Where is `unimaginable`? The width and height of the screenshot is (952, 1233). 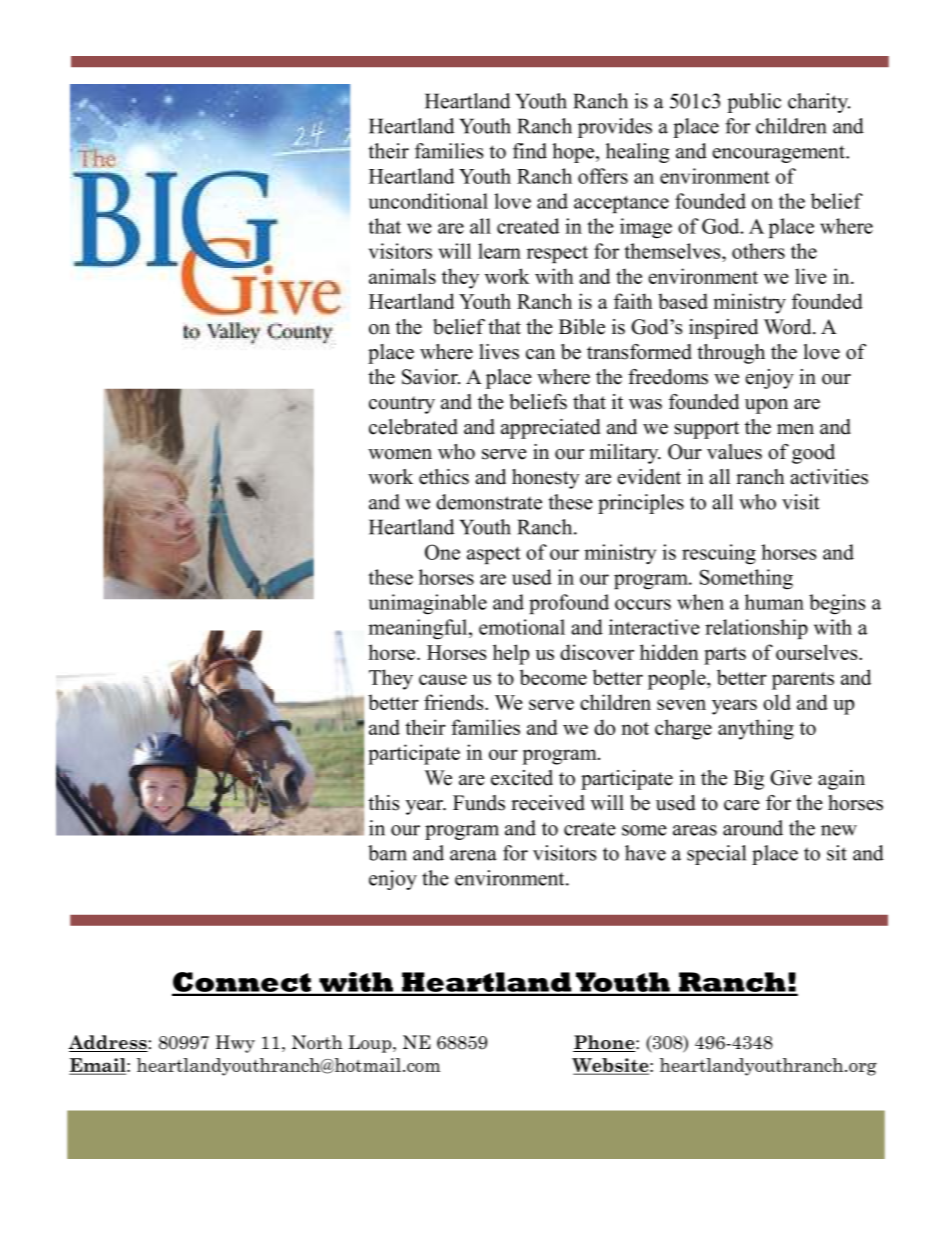
unimaginable is located at coordinates (427, 604).
